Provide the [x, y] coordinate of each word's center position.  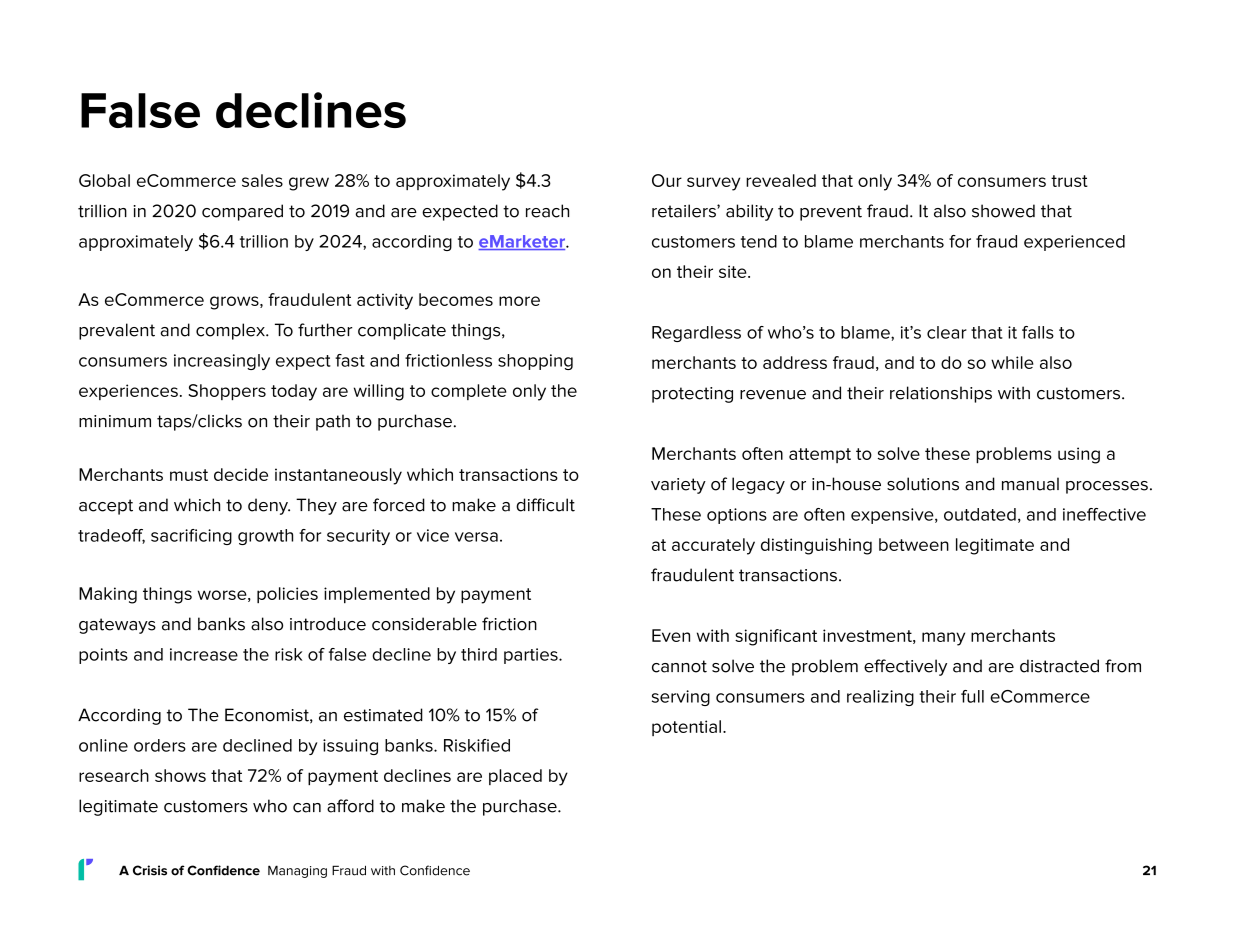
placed [515, 777]
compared [242, 212]
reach [547, 211]
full [972, 696]
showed [1003, 211]
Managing [297, 871]
